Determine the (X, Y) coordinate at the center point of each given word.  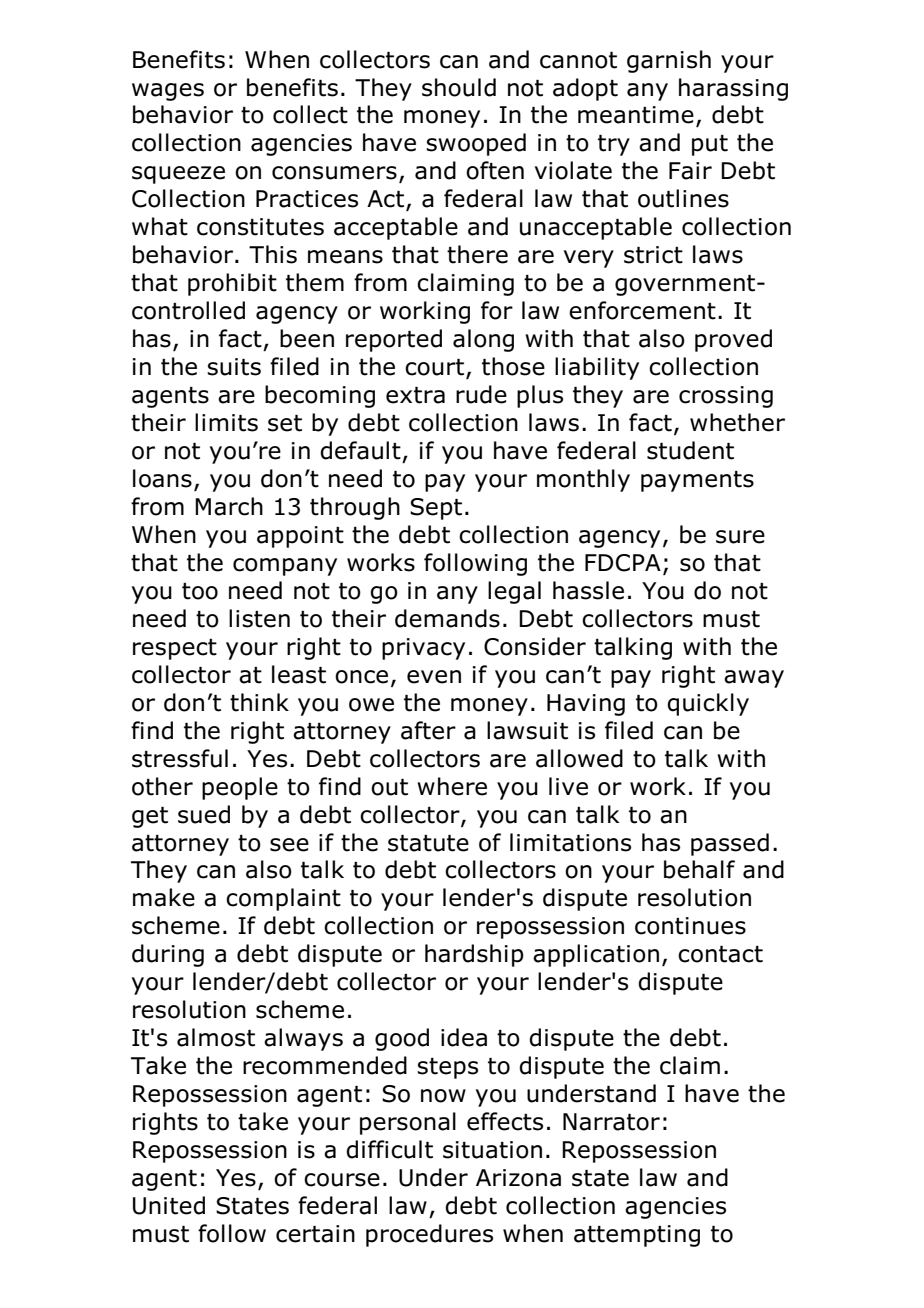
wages (168, 92)
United (169, 1205)
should (459, 87)
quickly (708, 704)
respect (175, 649)
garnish (669, 61)
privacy (423, 649)
